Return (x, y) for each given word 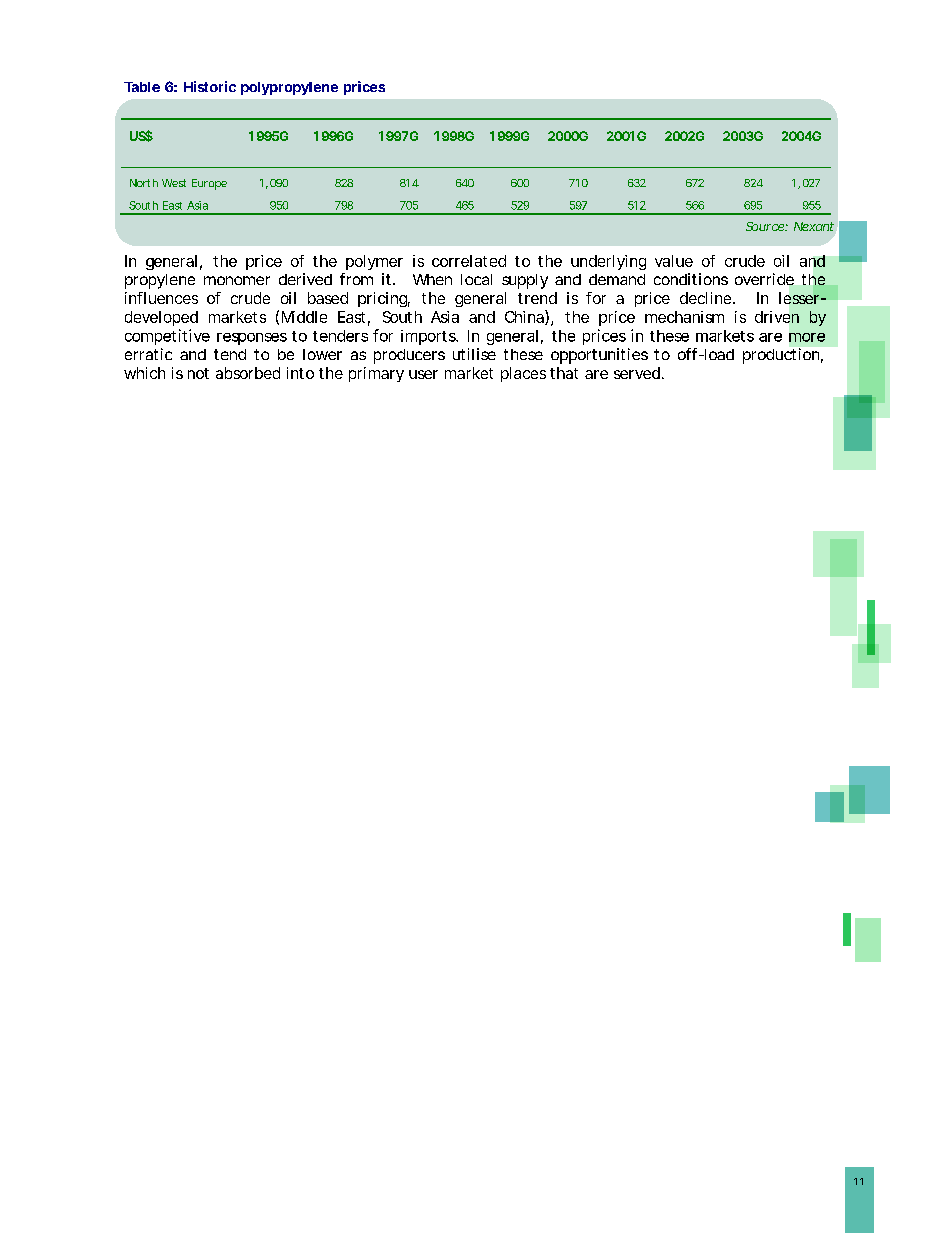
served (637, 373)
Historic (210, 86)
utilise (474, 354)
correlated (469, 261)
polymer (374, 262)
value (674, 261)
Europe (209, 184)
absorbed (248, 373)
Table (142, 87)
